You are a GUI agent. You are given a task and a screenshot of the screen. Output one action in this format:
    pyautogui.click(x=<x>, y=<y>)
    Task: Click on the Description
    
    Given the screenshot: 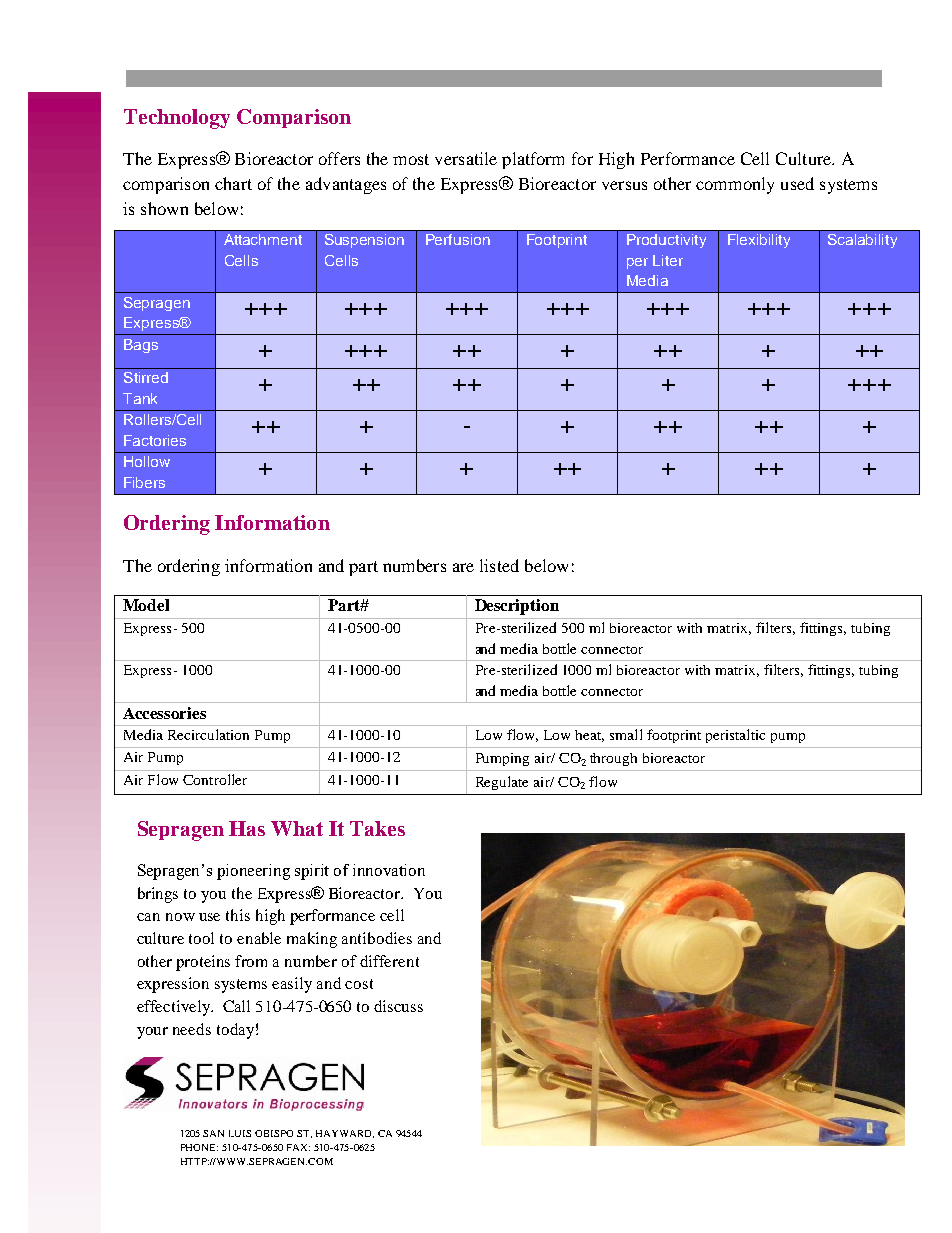 What is the action you would take?
    pyautogui.click(x=517, y=607)
